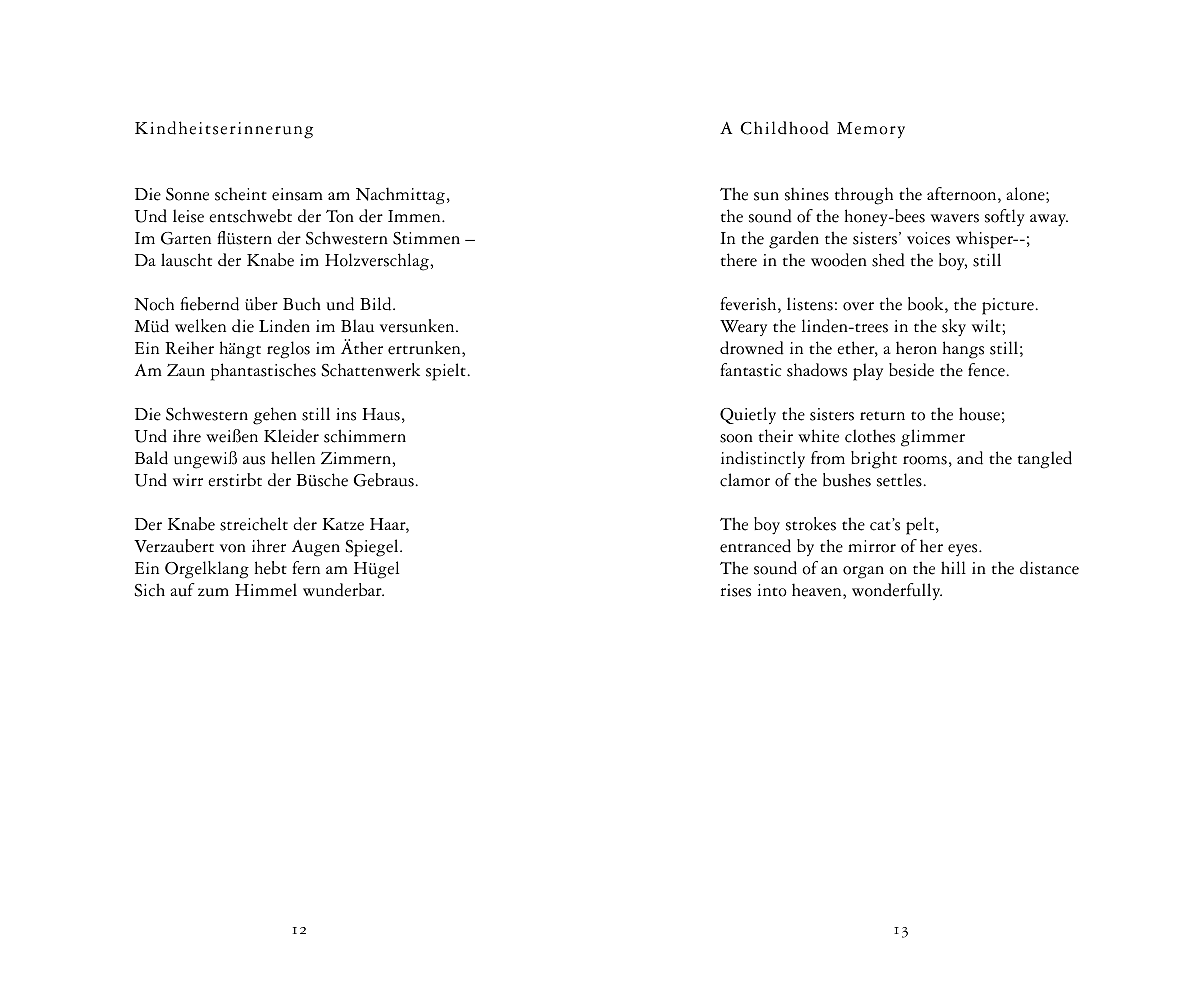  I want to click on fern, so click(306, 568).
